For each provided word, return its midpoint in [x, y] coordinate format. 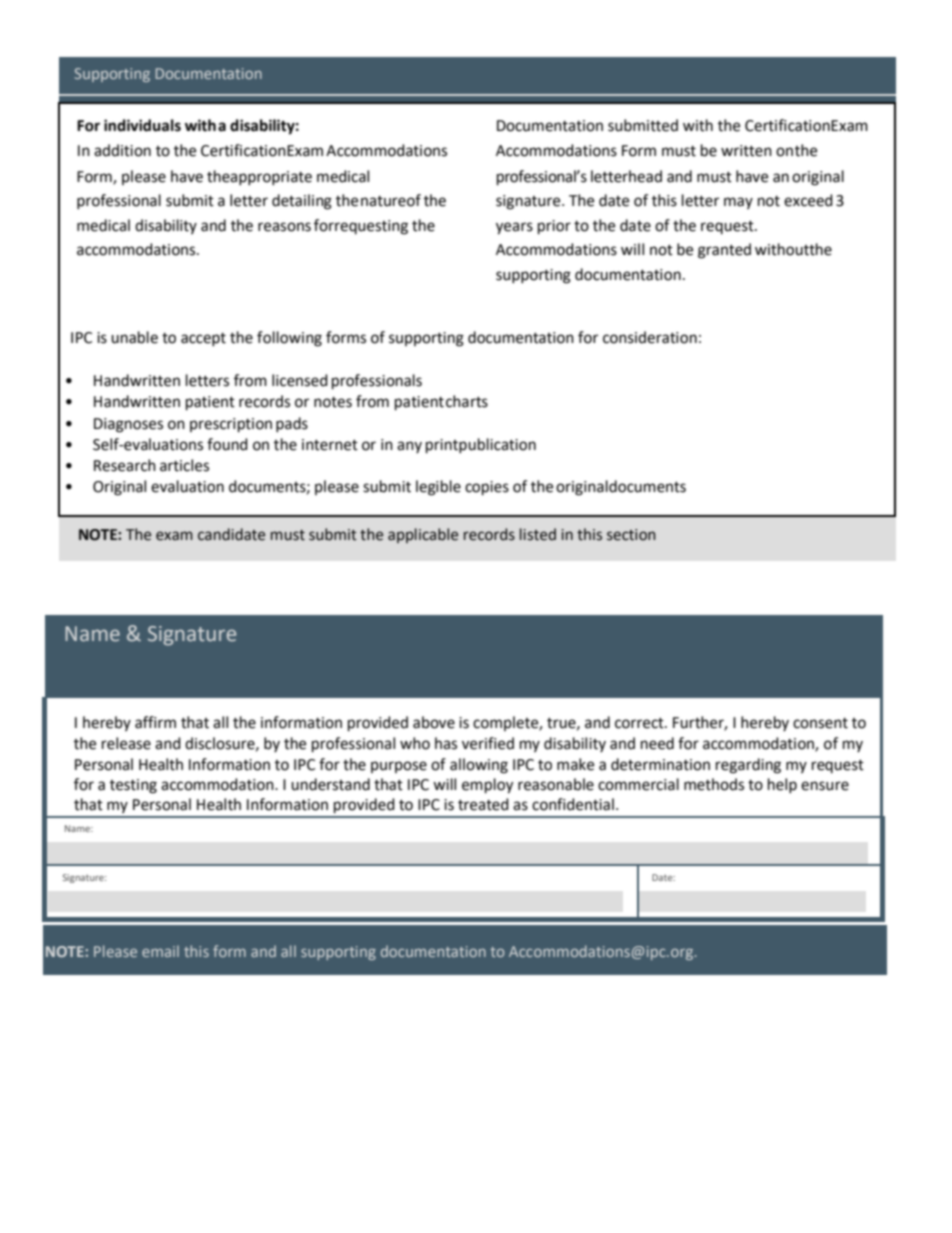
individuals [142, 125]
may [738, 203]
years [514, 228]
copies [487, 488]
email [160, 951]
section [631, 535]
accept [203, 339]
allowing [479, 766]
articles [184, 465]
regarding [748, 766]
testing [133, 786]
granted [724, 251]
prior [554, 227]
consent [820, 723]
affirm [155, 722]
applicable [423, 535]
